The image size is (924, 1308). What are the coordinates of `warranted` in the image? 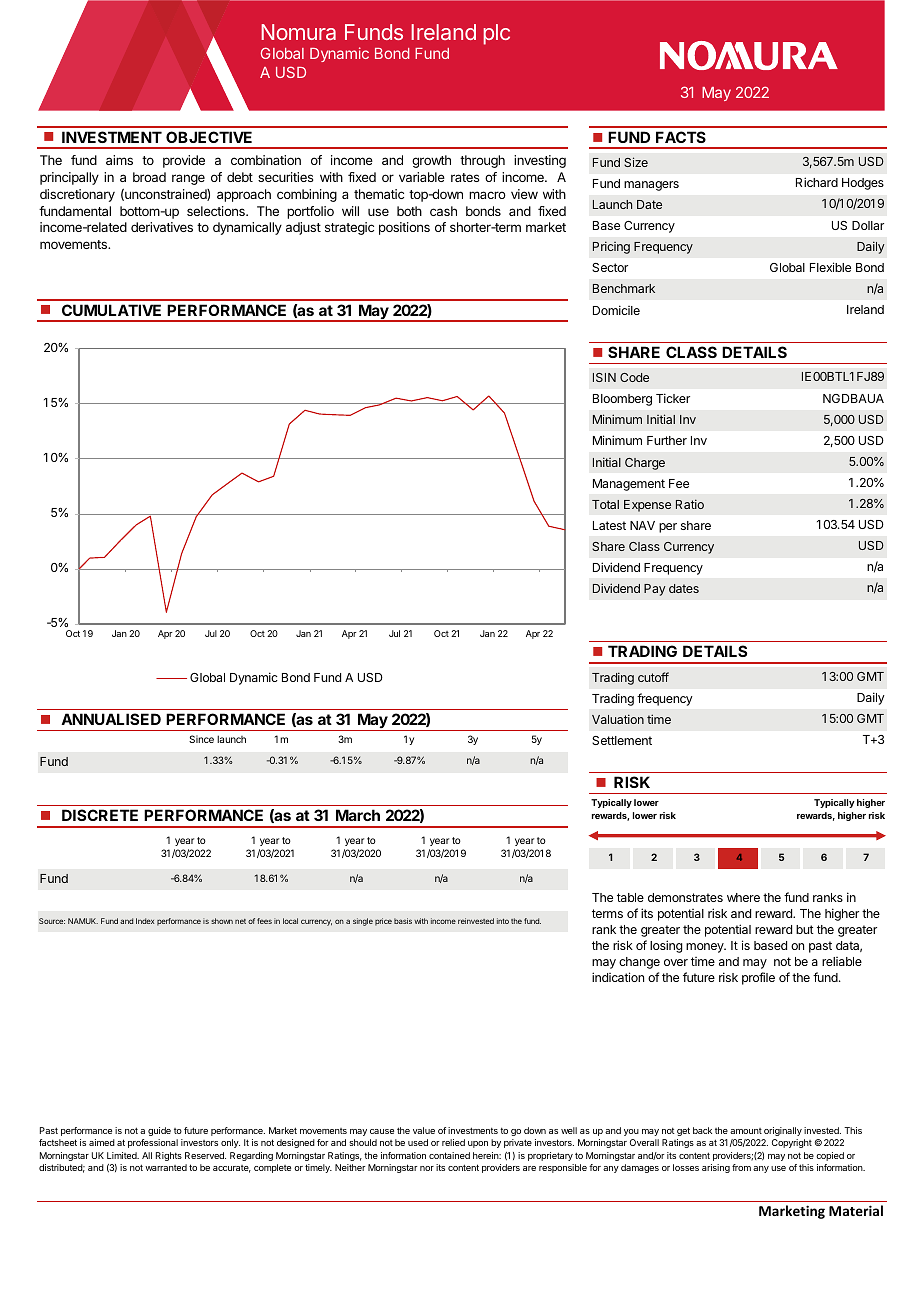 It's located at (166, 1167).
